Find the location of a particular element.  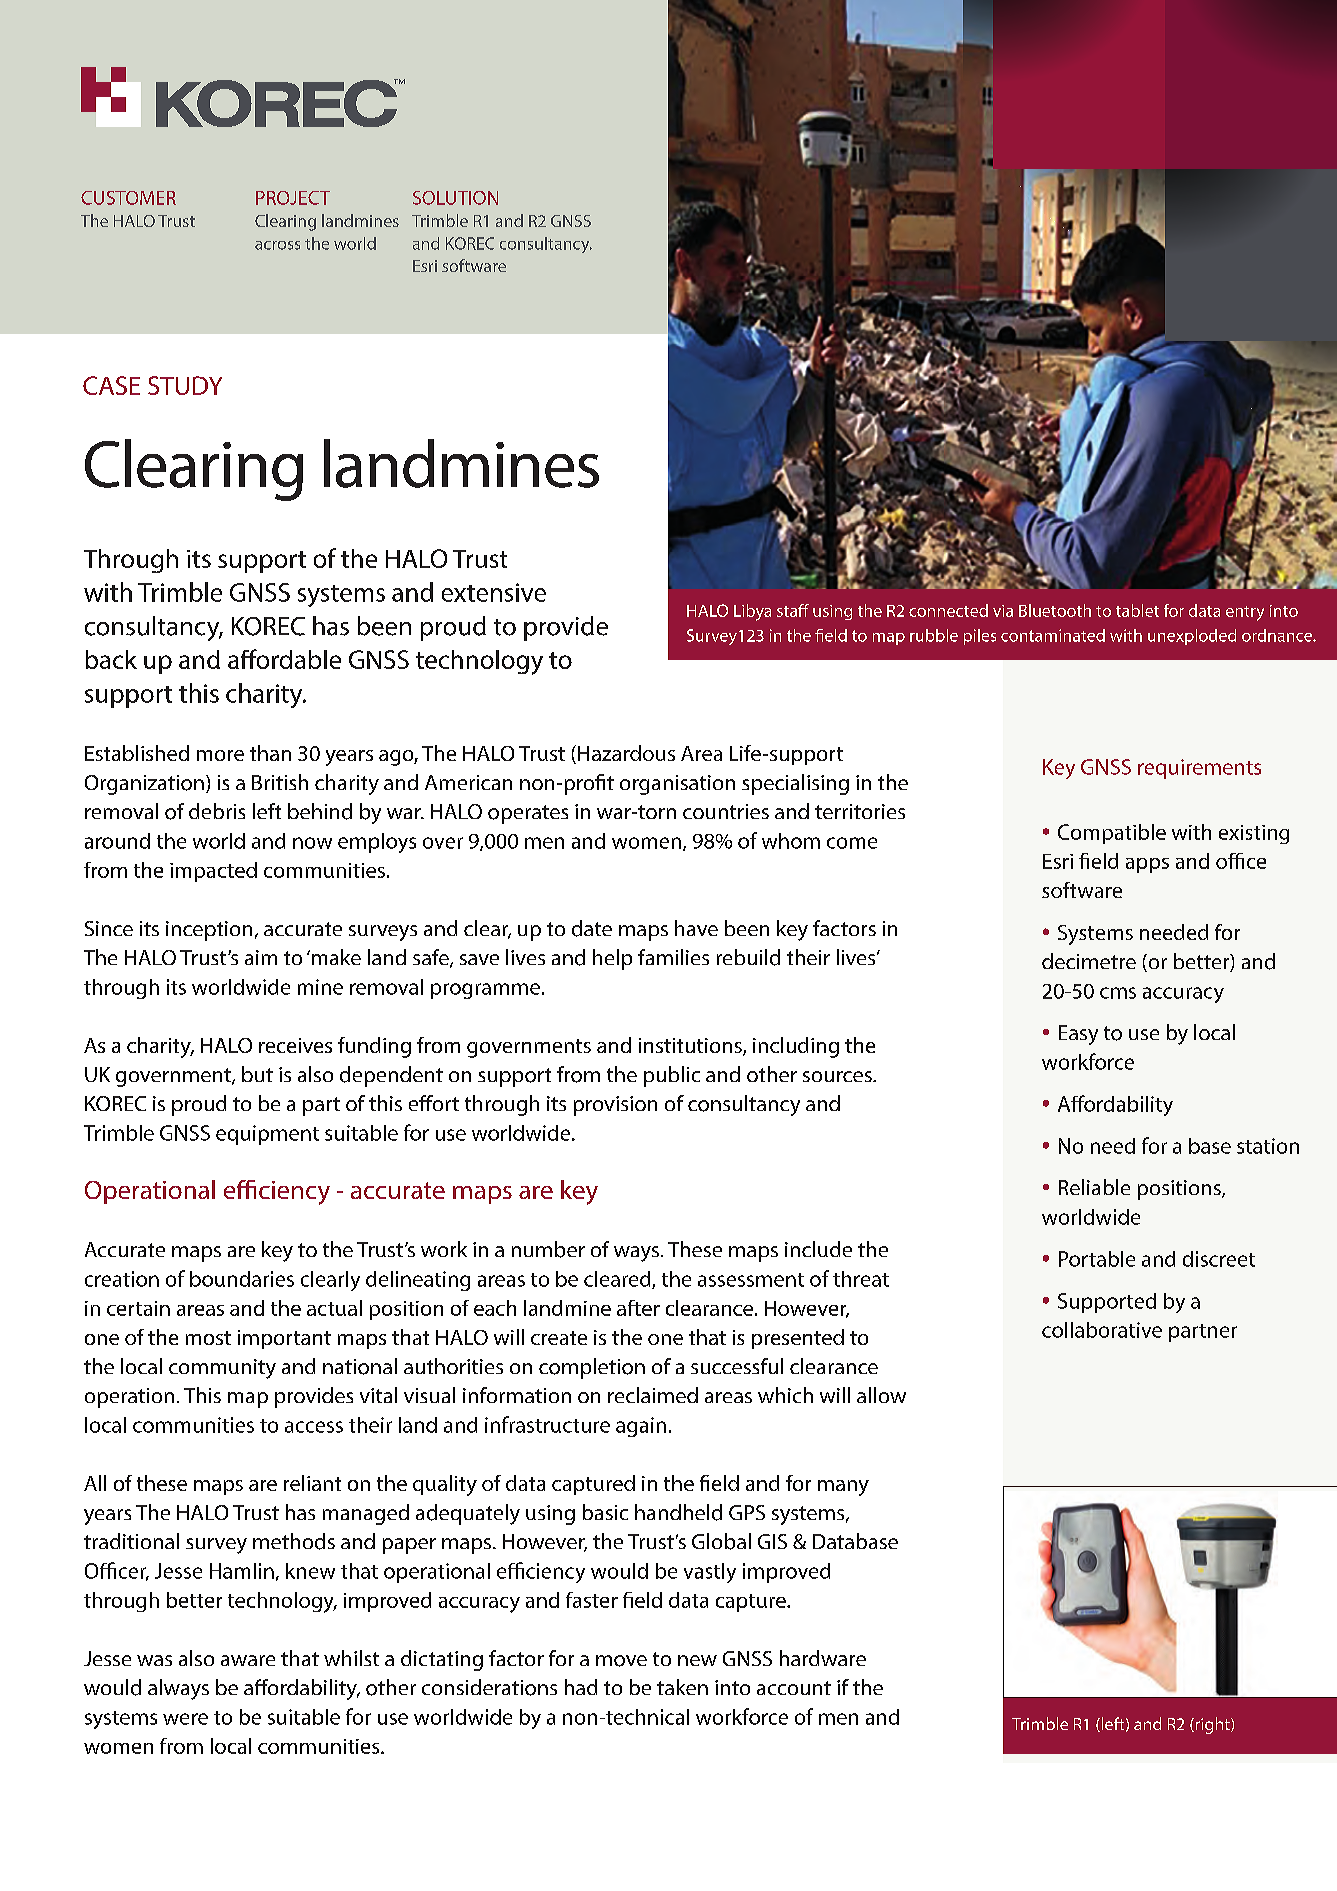

SOLUTION is located at coordinates (455, 198).
